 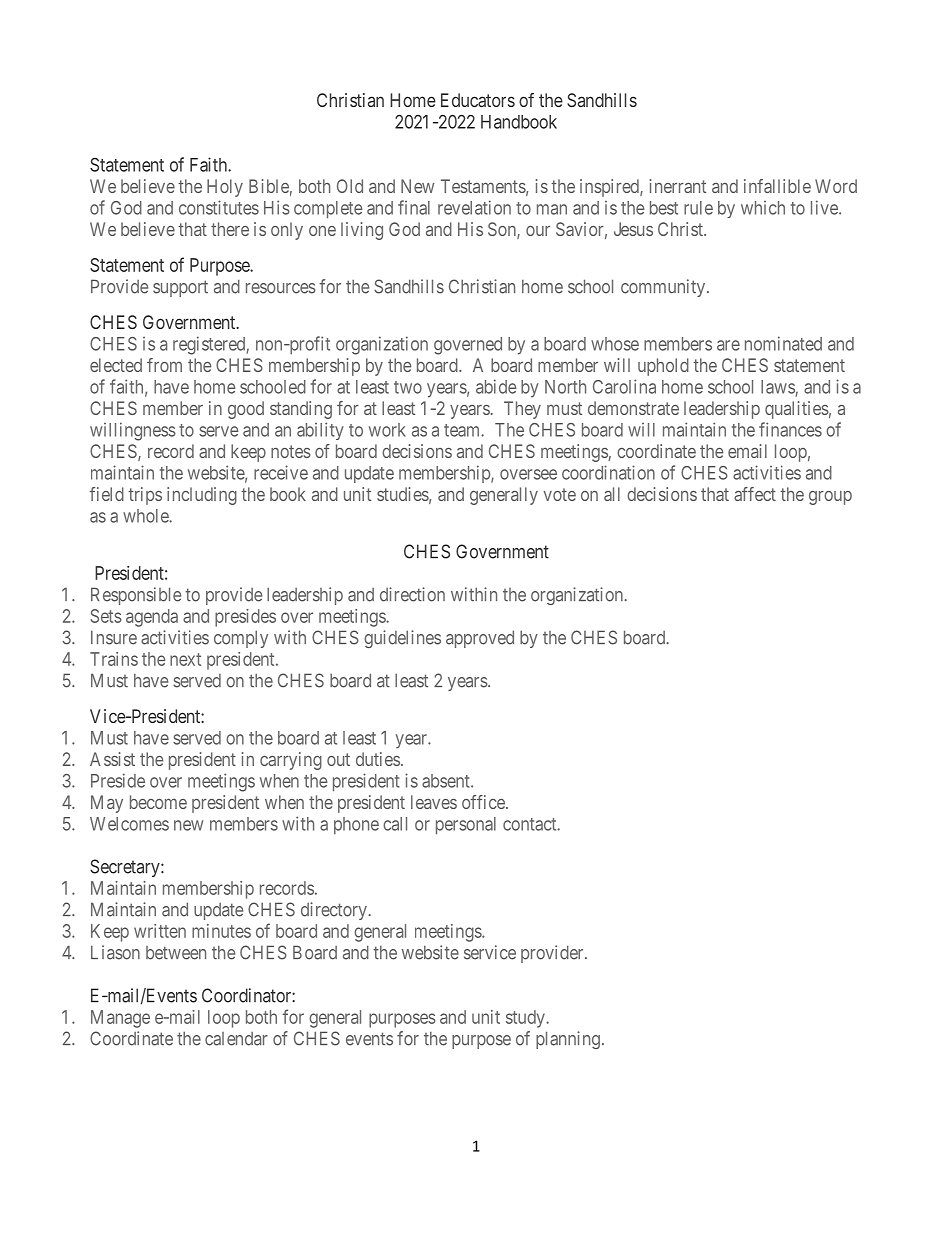 I want to click on infallible, so click(x=777, y=186).
